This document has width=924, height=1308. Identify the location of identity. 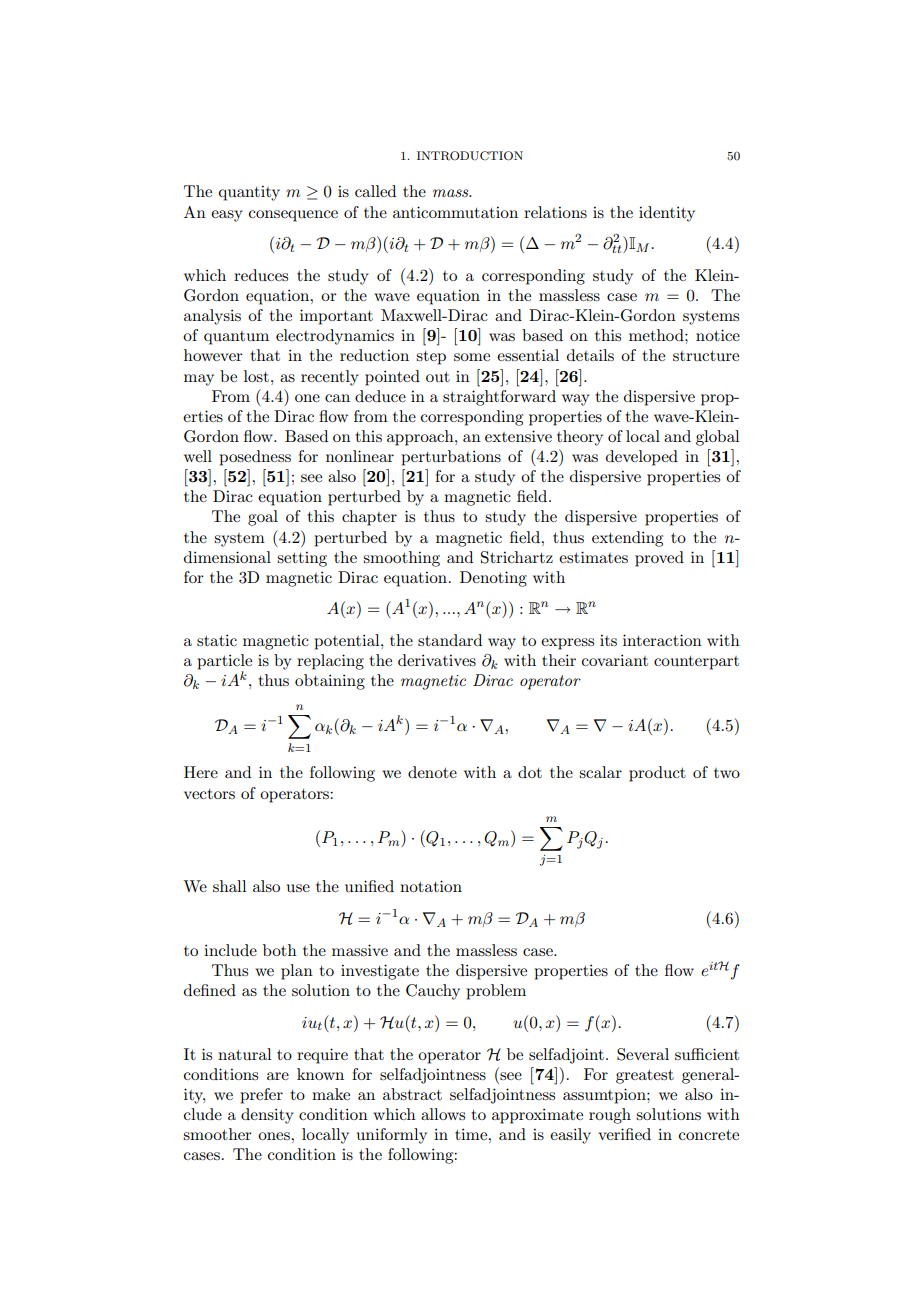
(667, 214).
